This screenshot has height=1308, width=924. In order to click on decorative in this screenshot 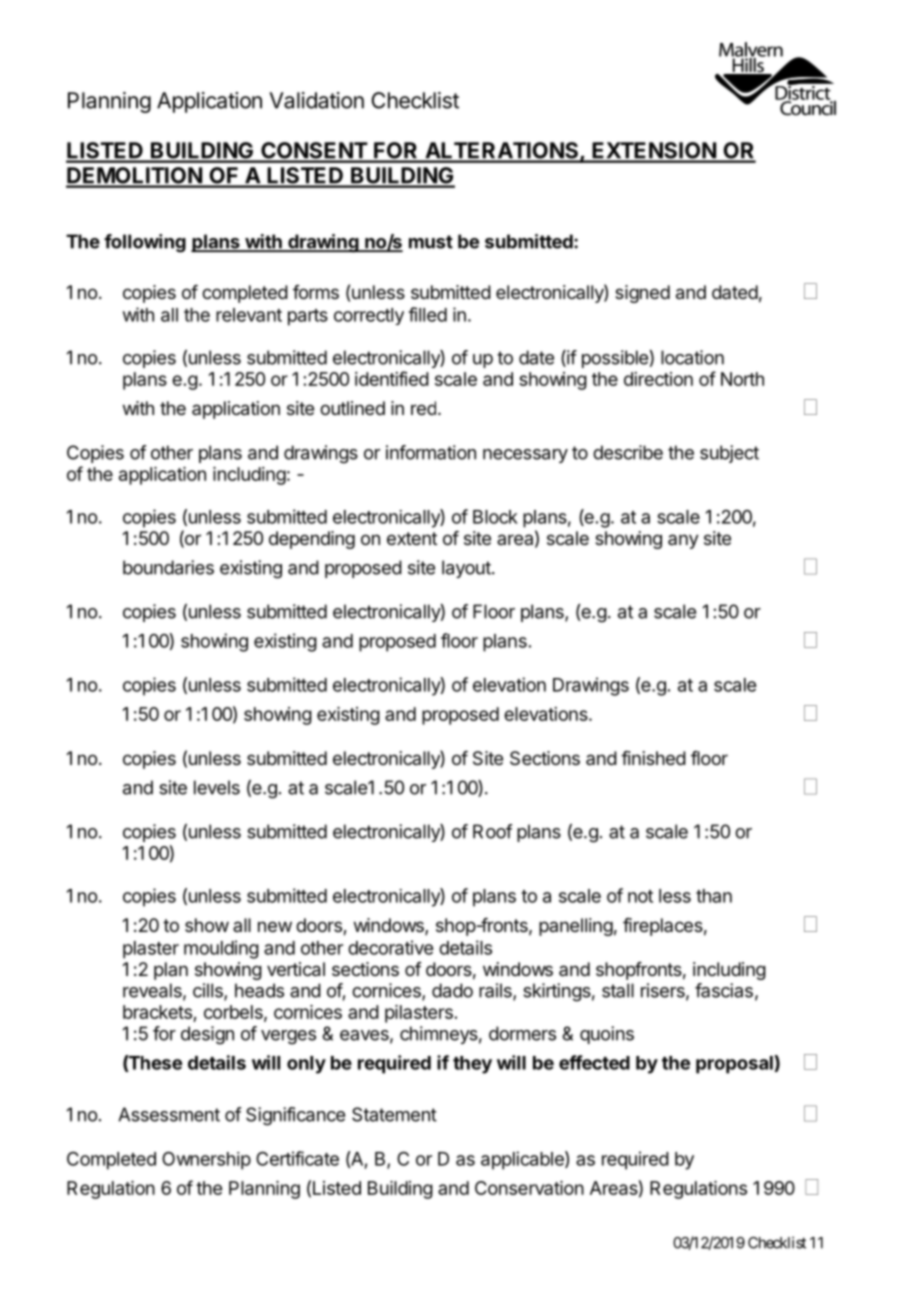, I will do `click(390, 947)`.
